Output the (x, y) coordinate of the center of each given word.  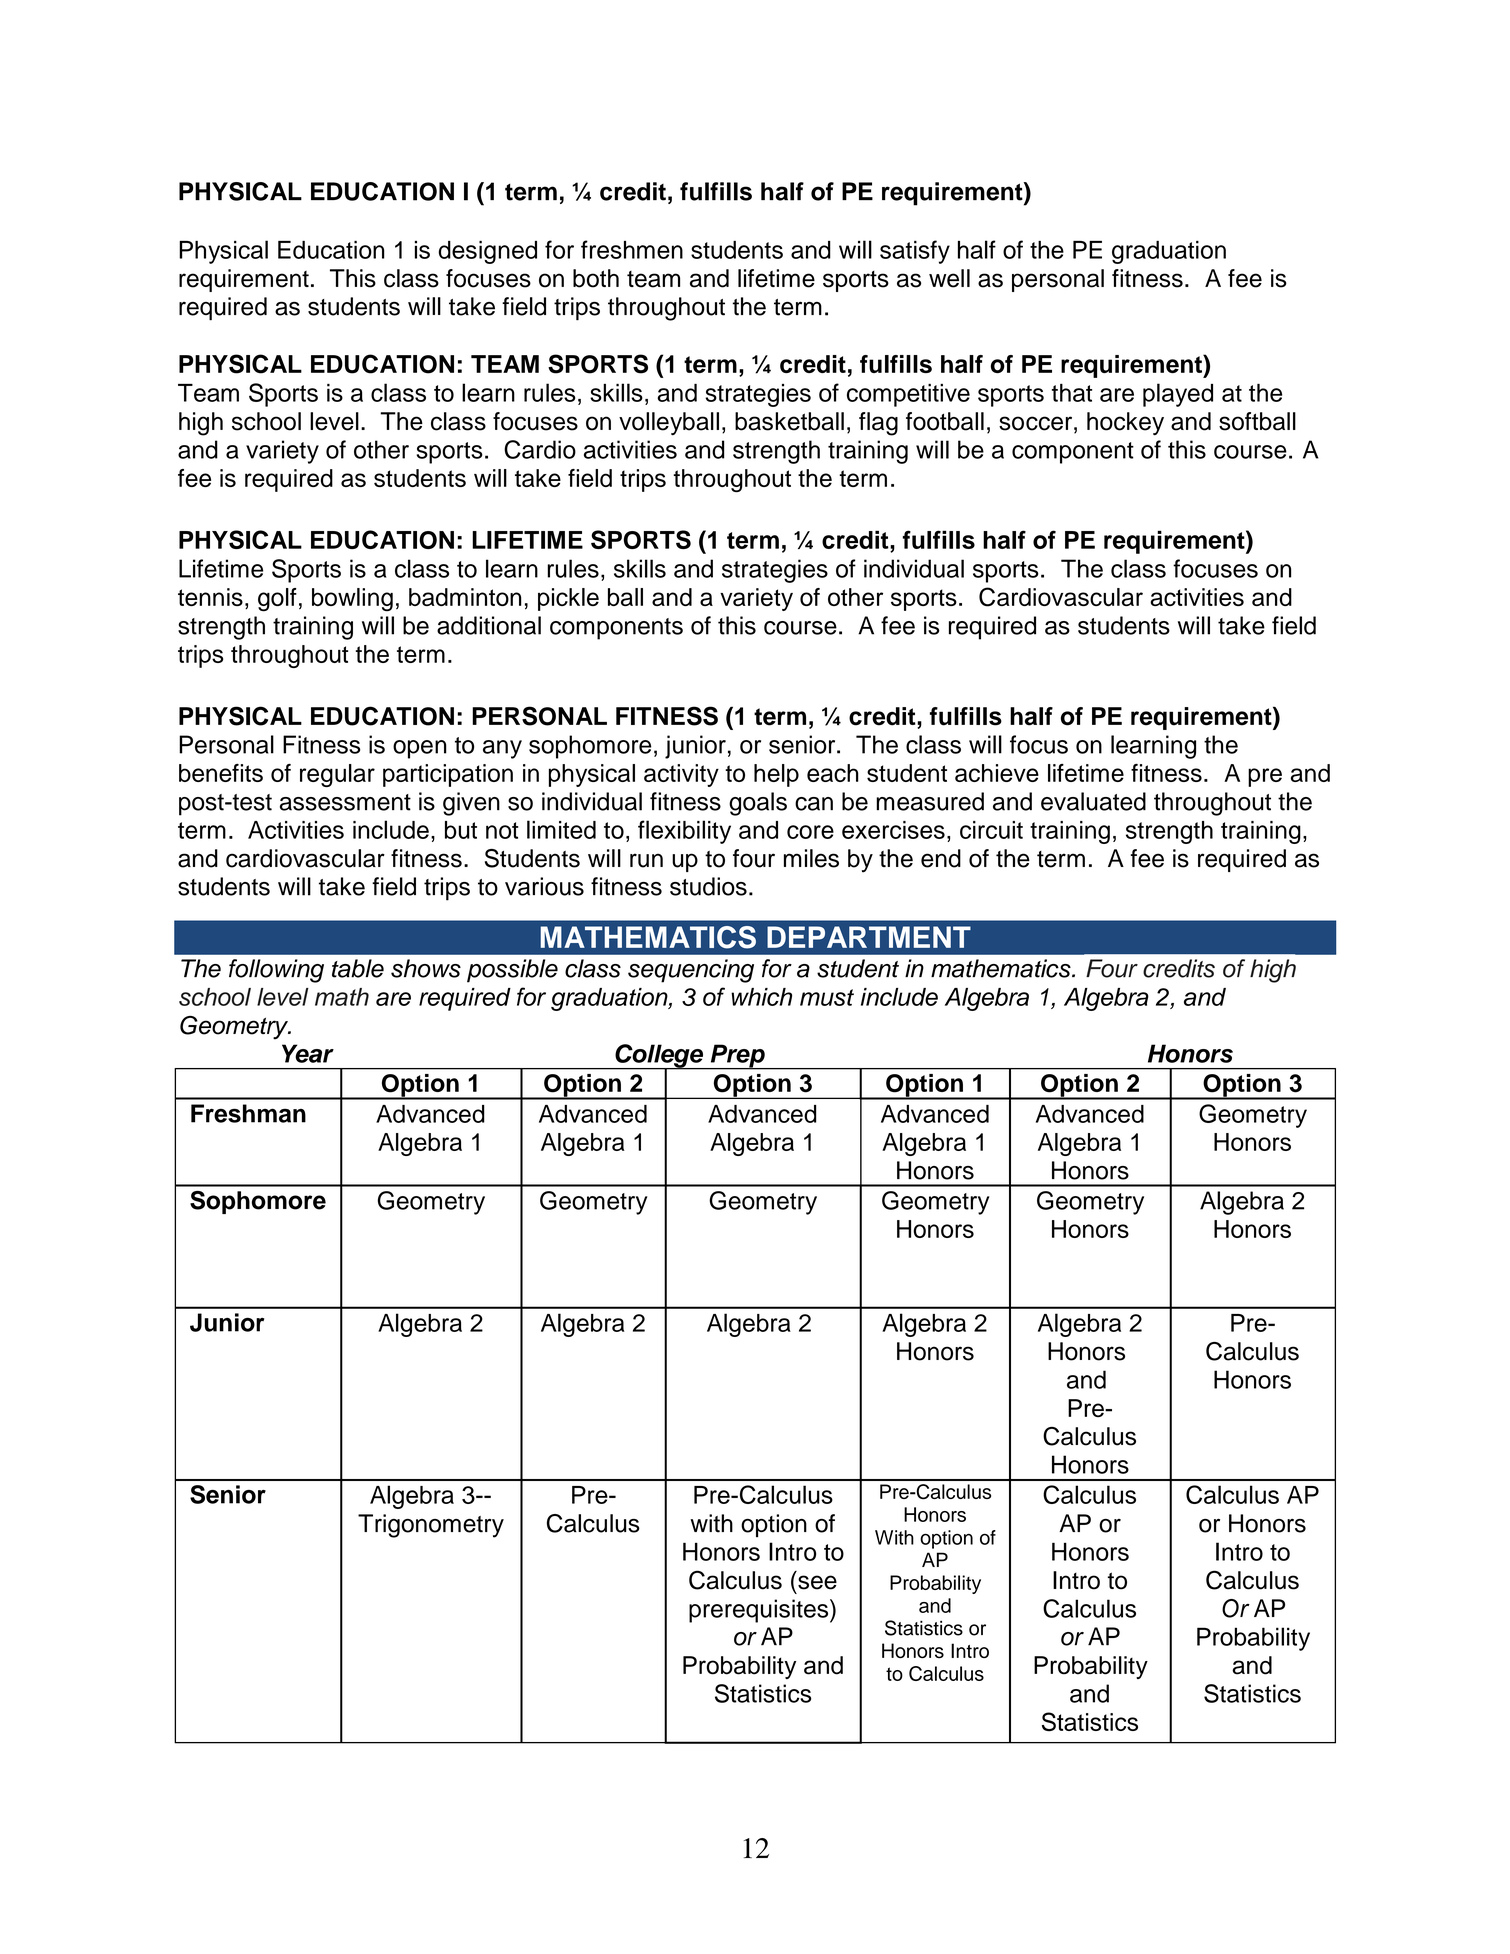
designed (487, 252)
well (949, 278)
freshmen (632, 249)
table (358, 968)
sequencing (691, 971)
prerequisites (760, 1611)
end (941, 858)
